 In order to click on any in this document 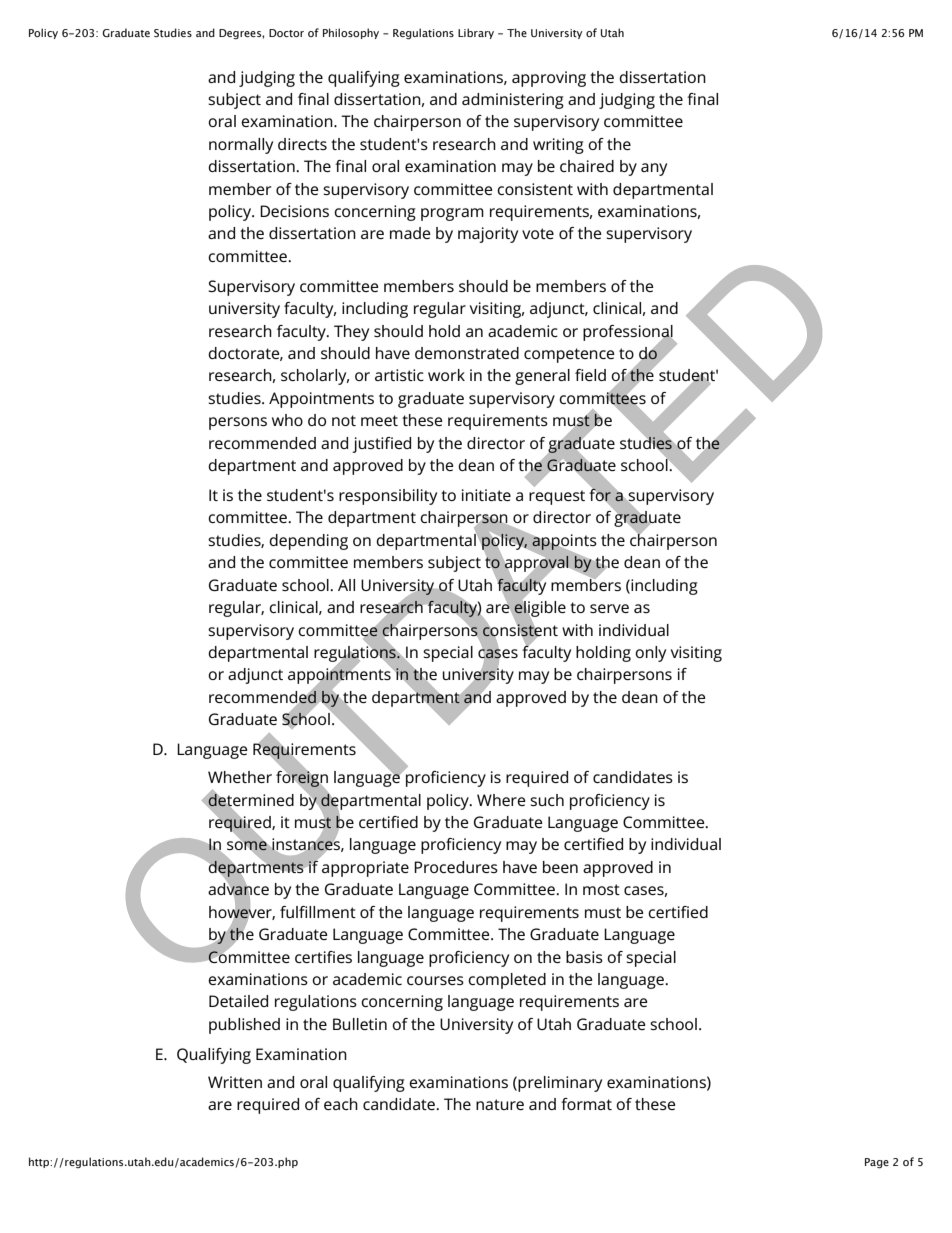, I will do `click(654, 169)`.
